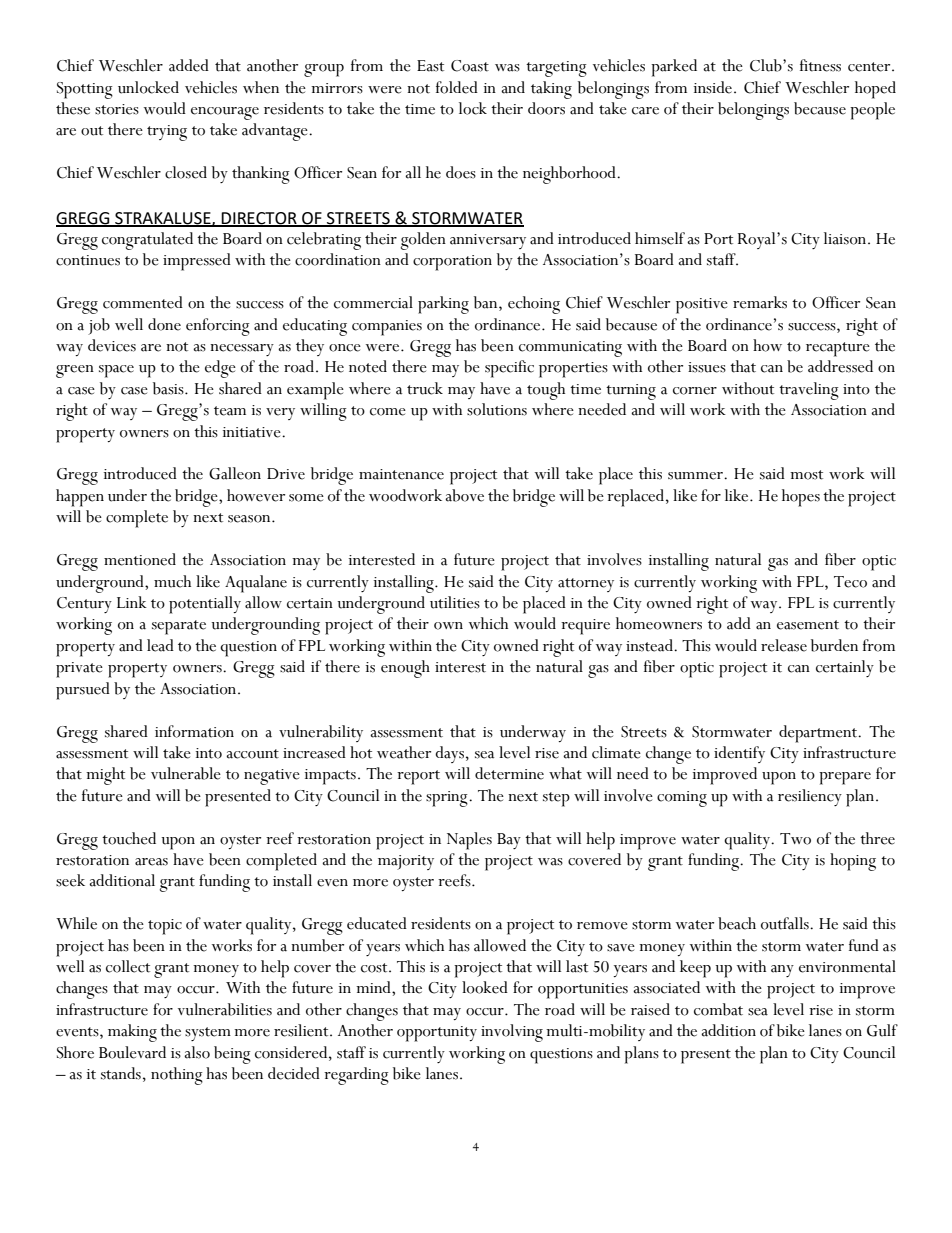 The height and width of the screenshot is (1233, 952). What do you see at coordinates (497, 409) in the screenshot?
I see `solutions` at bounding box center [497, 409].
